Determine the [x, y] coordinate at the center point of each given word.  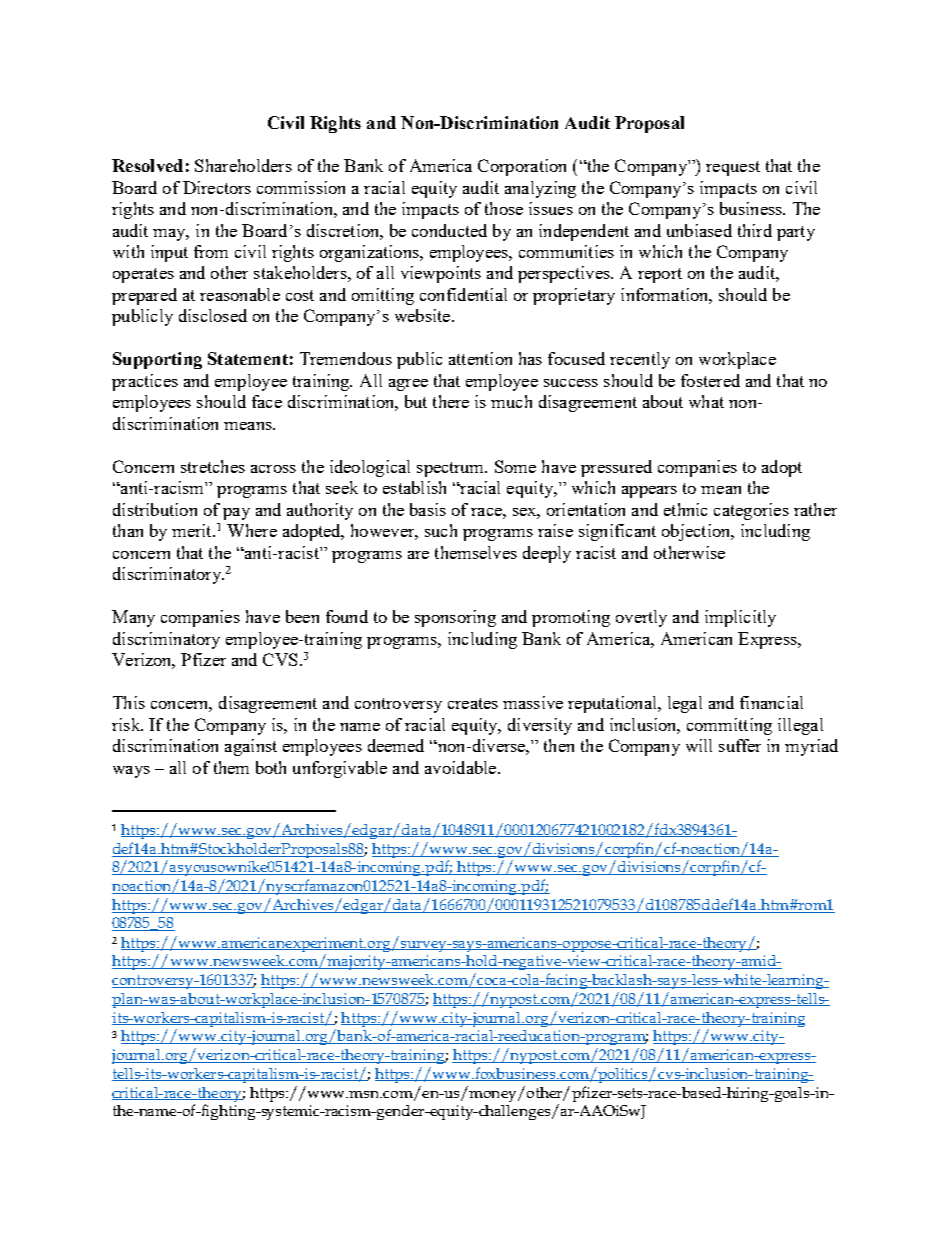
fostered [710, 380]
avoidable [462, 767]
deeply [547, 554]
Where [252, 530]
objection [697, 532]
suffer [740, 745]
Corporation [522, 167]
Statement [248, 358]
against [251, 747]
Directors [217, 187]
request [733, 168]
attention [480, 358]
